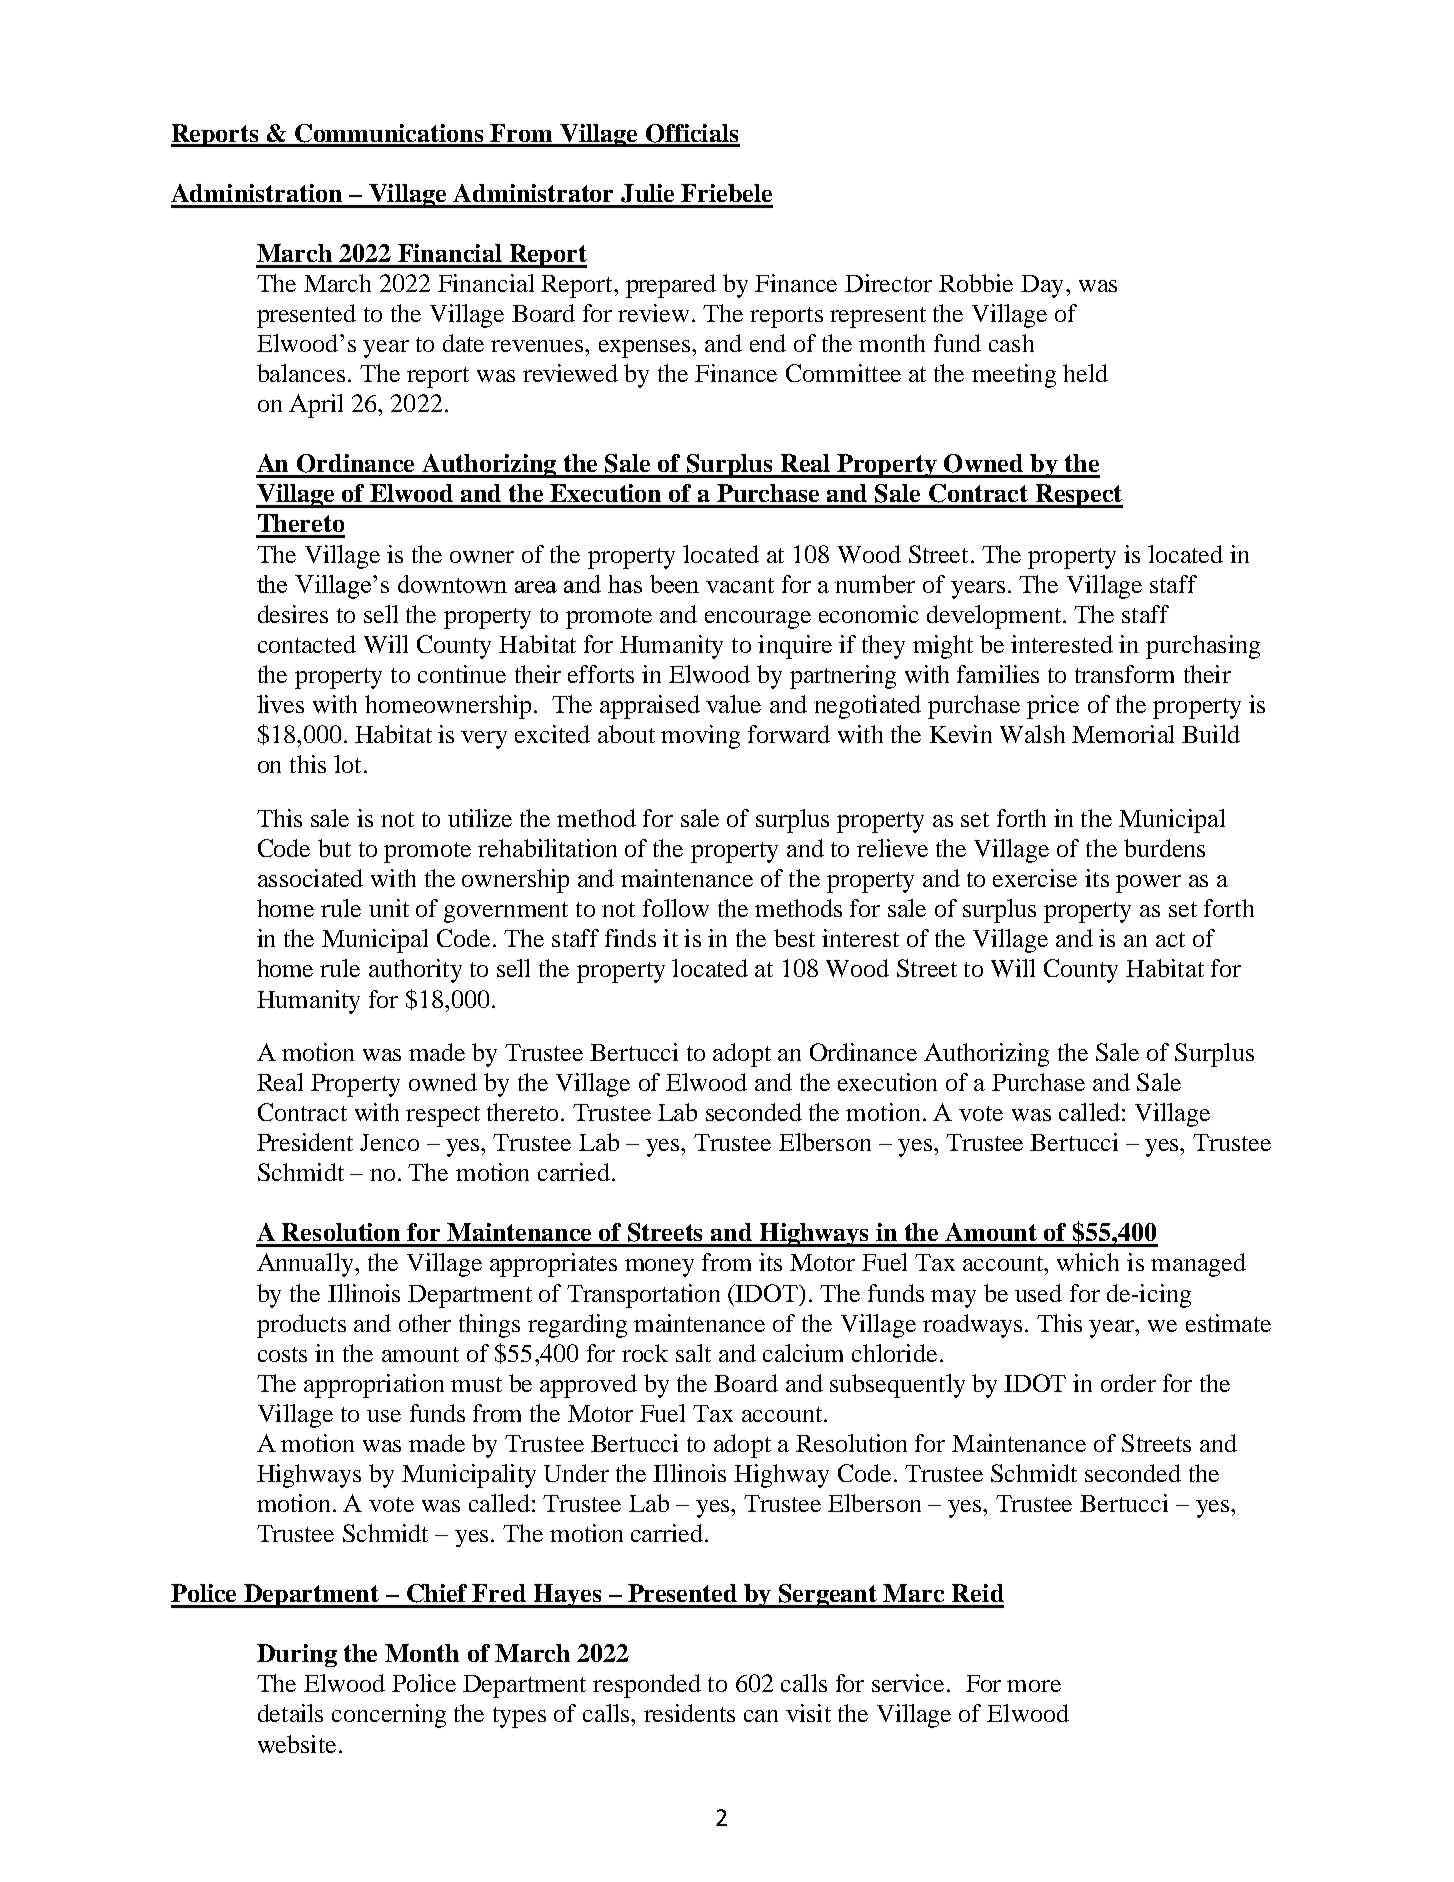 The image size is (1454, 1882). Describe the element at coordinates (768, 343) in the screenshot. I see `end` at that location.
